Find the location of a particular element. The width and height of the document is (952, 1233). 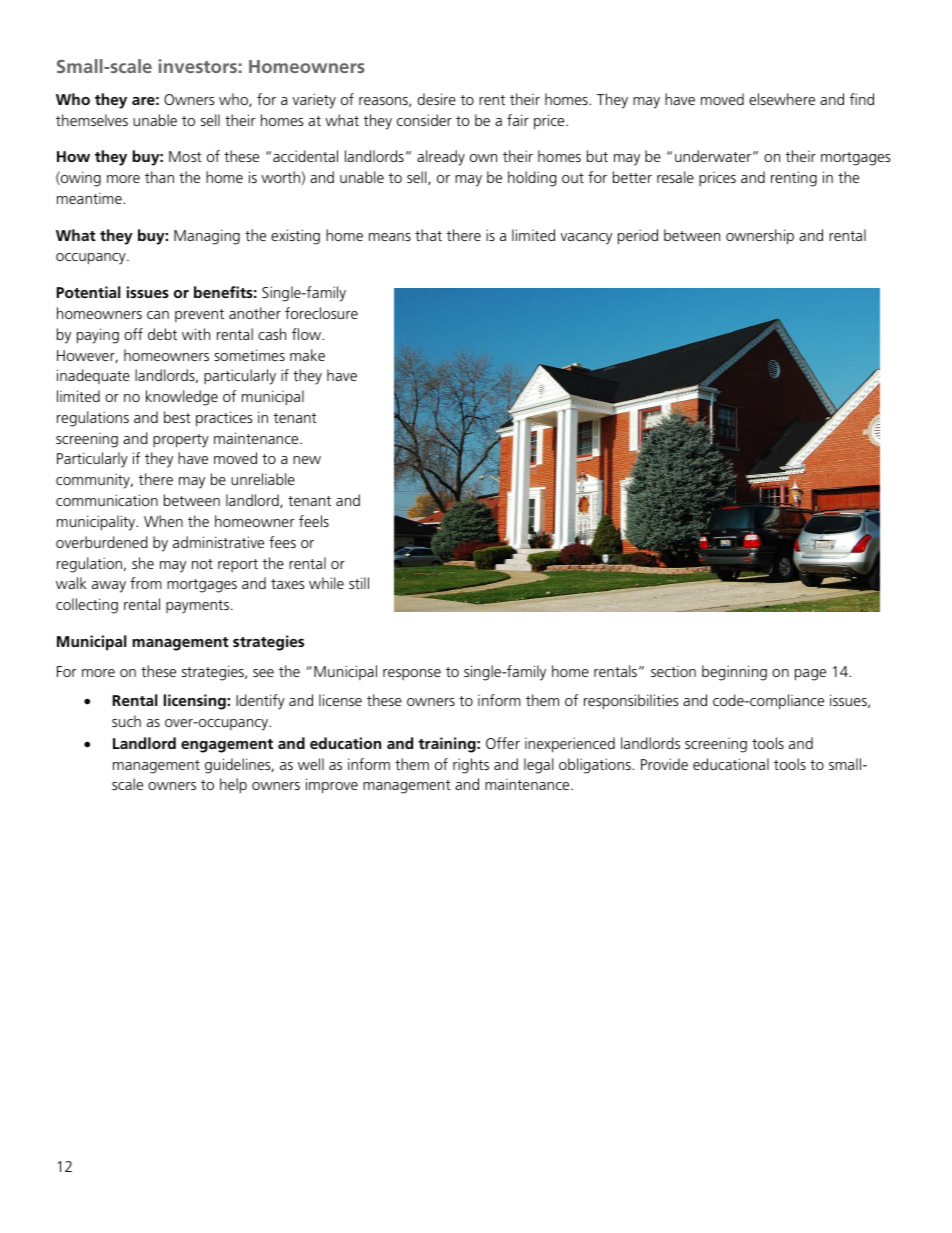

period is located at coordinates (638, 237).
